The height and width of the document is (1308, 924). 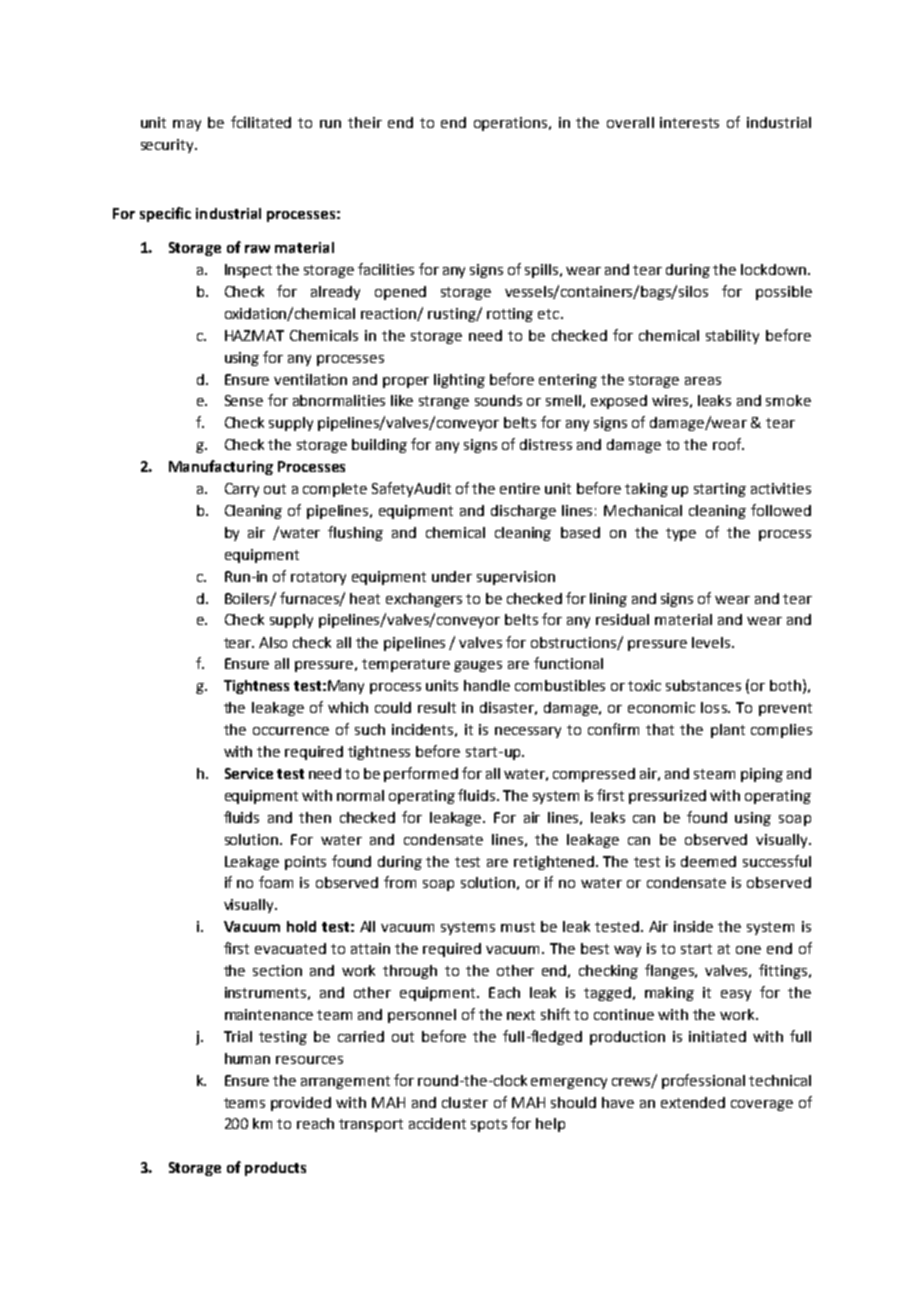 What do you see at coordinates (478, 666) in the document?
I see `gauges` at bounding box center [478, 666].
